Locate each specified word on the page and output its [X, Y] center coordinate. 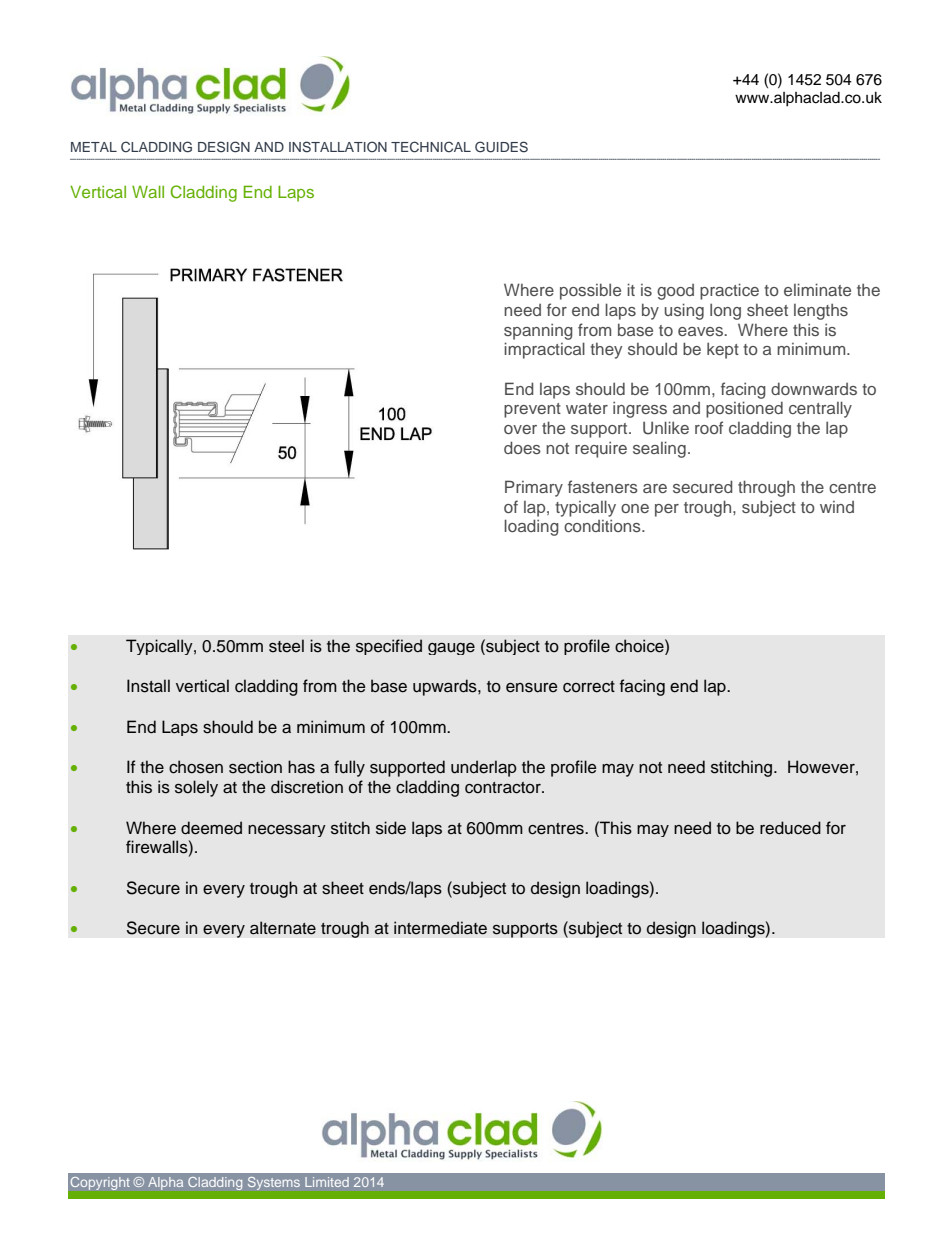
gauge [451, 649]
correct [589, 687]
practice [729, 291]
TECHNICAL [431, 147]
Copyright [100, 1183]
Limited [327, 1182]
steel [286, 646]
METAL [94, 147]
